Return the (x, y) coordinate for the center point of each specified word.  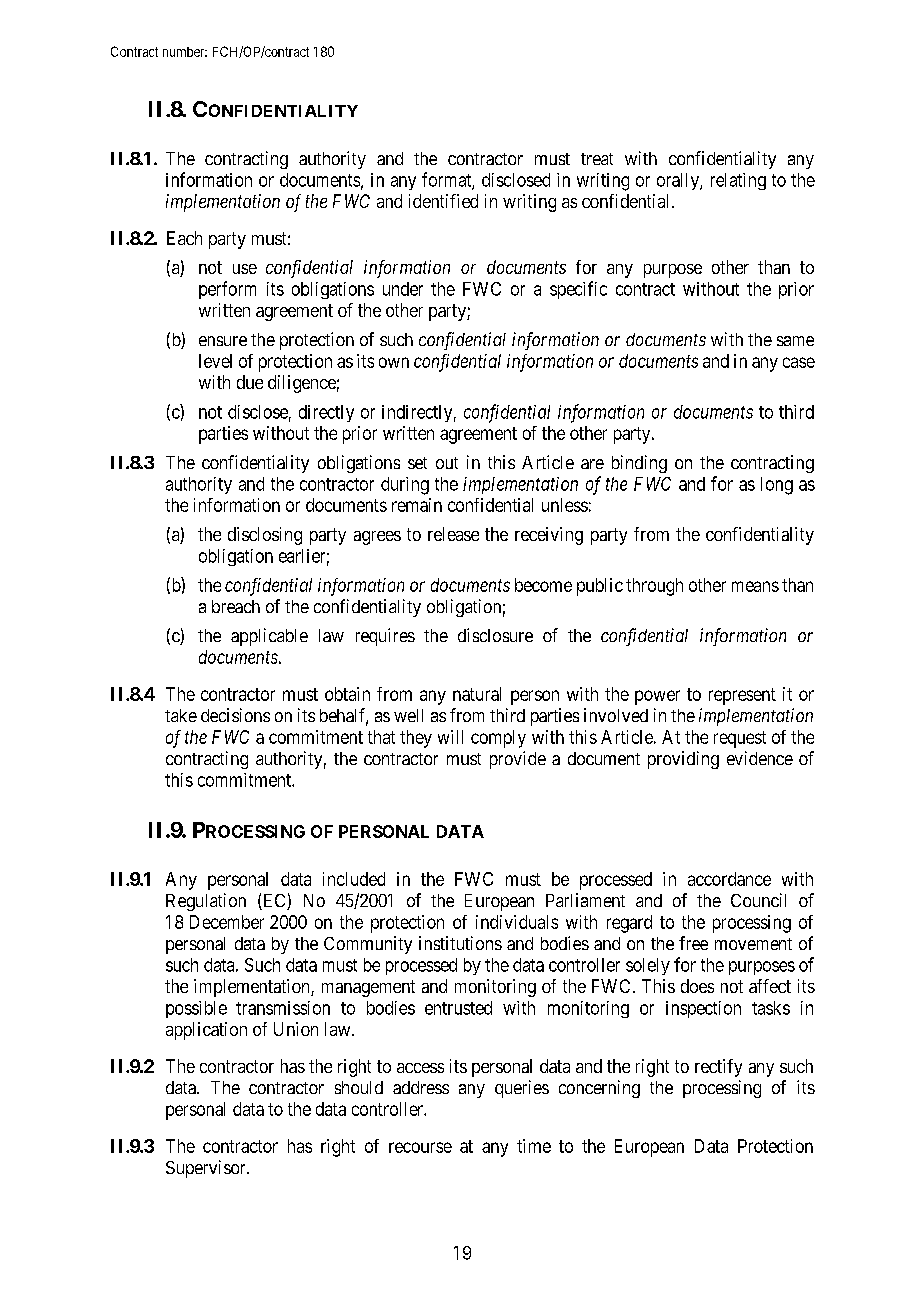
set (417, 463)
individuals (517, 922)
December (227, 922)
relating (738, 181)
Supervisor (207, 1169)
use (245, 269)
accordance (729, 879)
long (777, 486)
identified (443, 201)
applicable (269, 637)
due (250, 382)
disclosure (495, 635)
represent (742, 696)
